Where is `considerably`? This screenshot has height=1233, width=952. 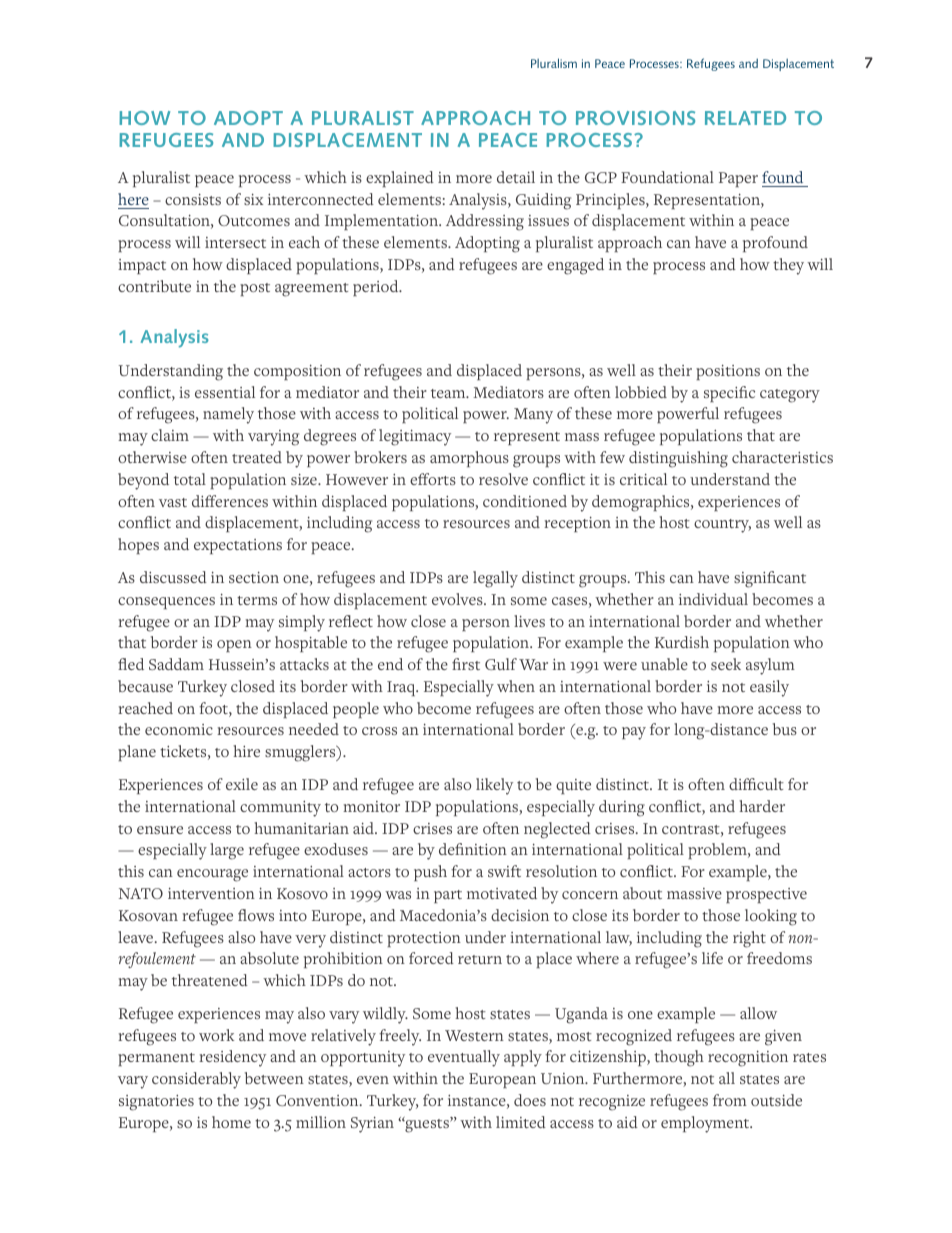 considerably is located at coordinates (196, 1080).
